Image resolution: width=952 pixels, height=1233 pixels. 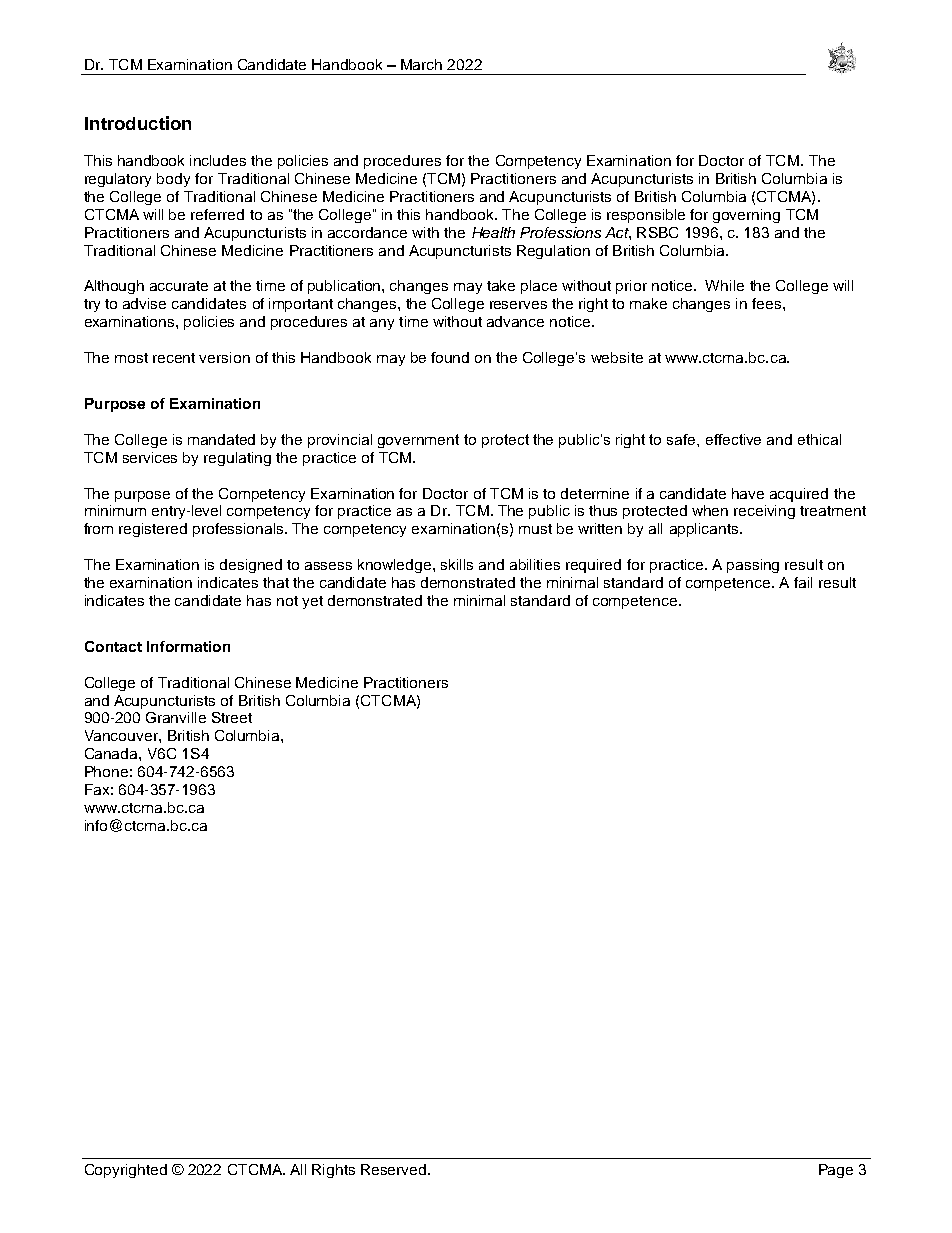 I want to click on governing, so click(x=746, y=216).
